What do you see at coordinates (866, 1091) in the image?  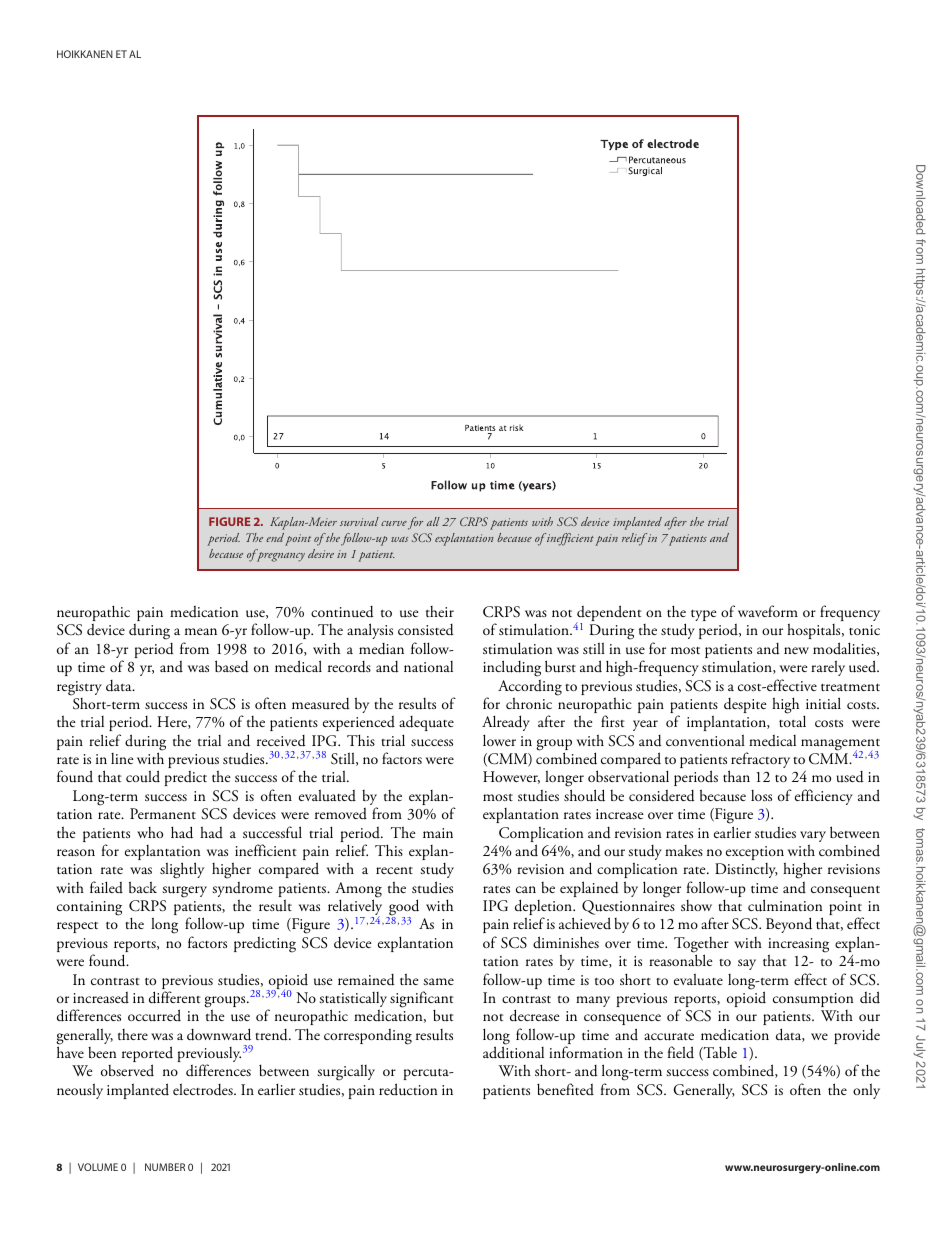 I see `only` at bounding box center [866, 1091].
